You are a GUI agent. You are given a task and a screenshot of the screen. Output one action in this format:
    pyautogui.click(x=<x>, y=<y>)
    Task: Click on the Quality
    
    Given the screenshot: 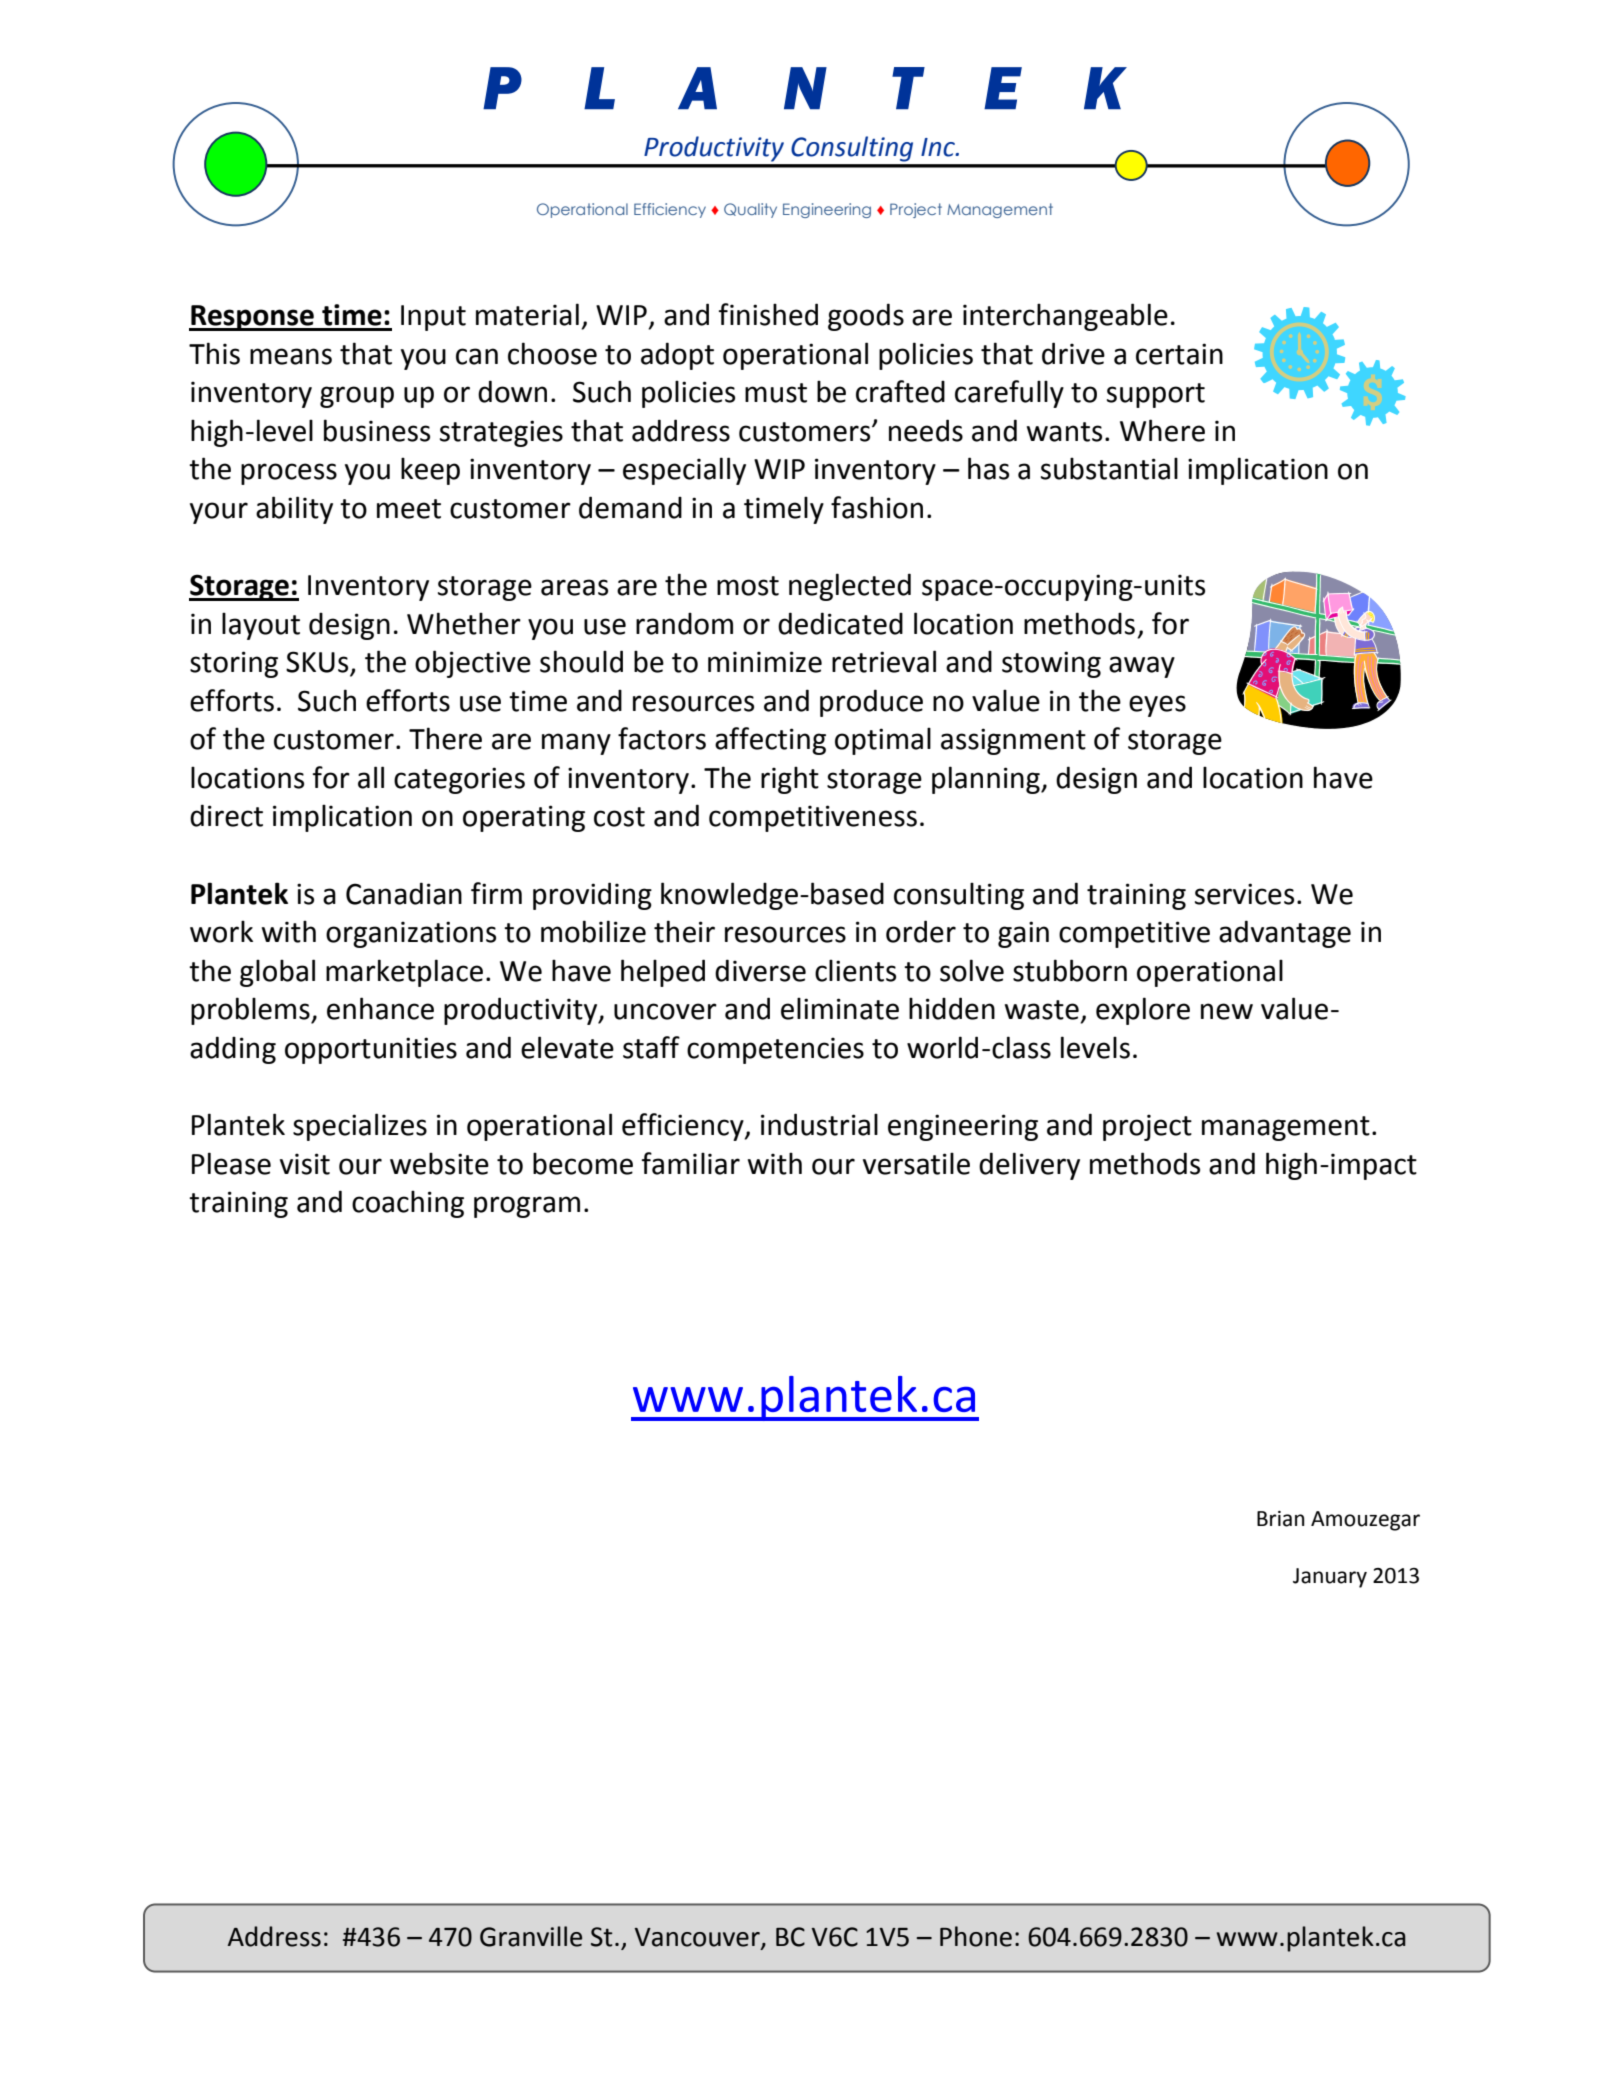 What is the action you would take?
    pyautogui.click(x=750, y=210)
